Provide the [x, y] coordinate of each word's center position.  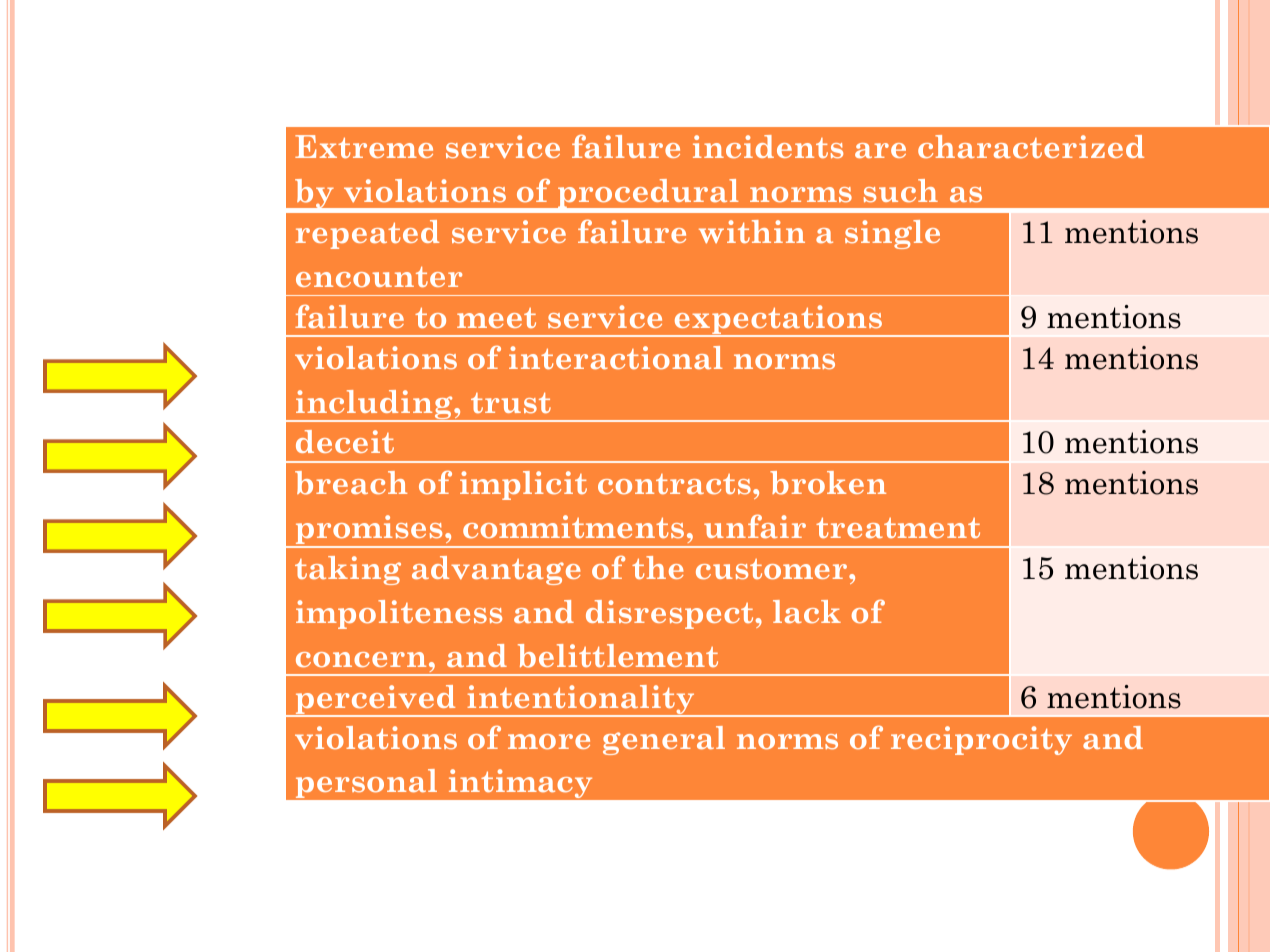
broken [828, 483]
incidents [768, 147]
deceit [345, 441]
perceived [375, 701]
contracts [674, 484]
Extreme [364, 146]
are [880, 150]
